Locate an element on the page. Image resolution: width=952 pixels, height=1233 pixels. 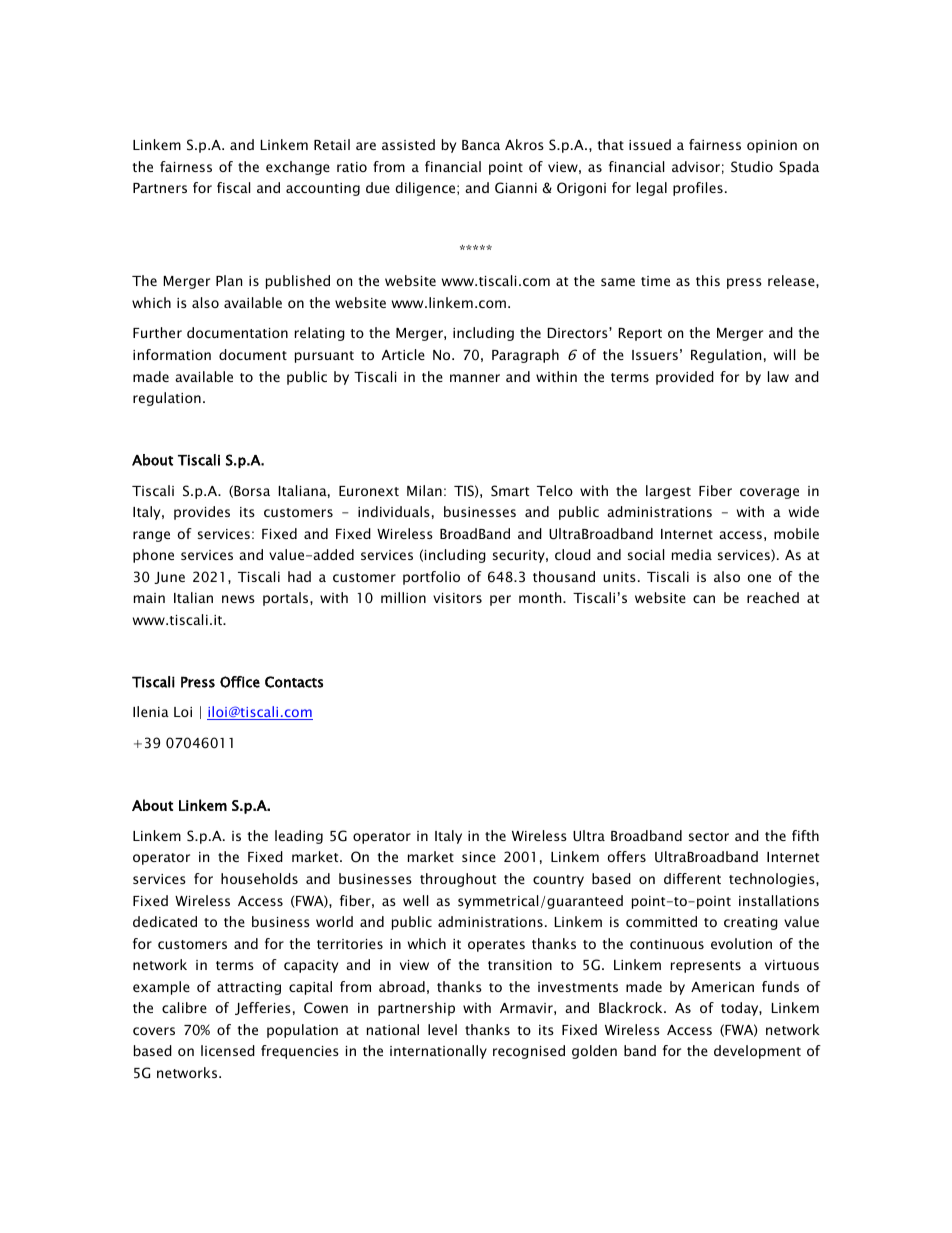
coverage is located at coordinates (769, 493).
